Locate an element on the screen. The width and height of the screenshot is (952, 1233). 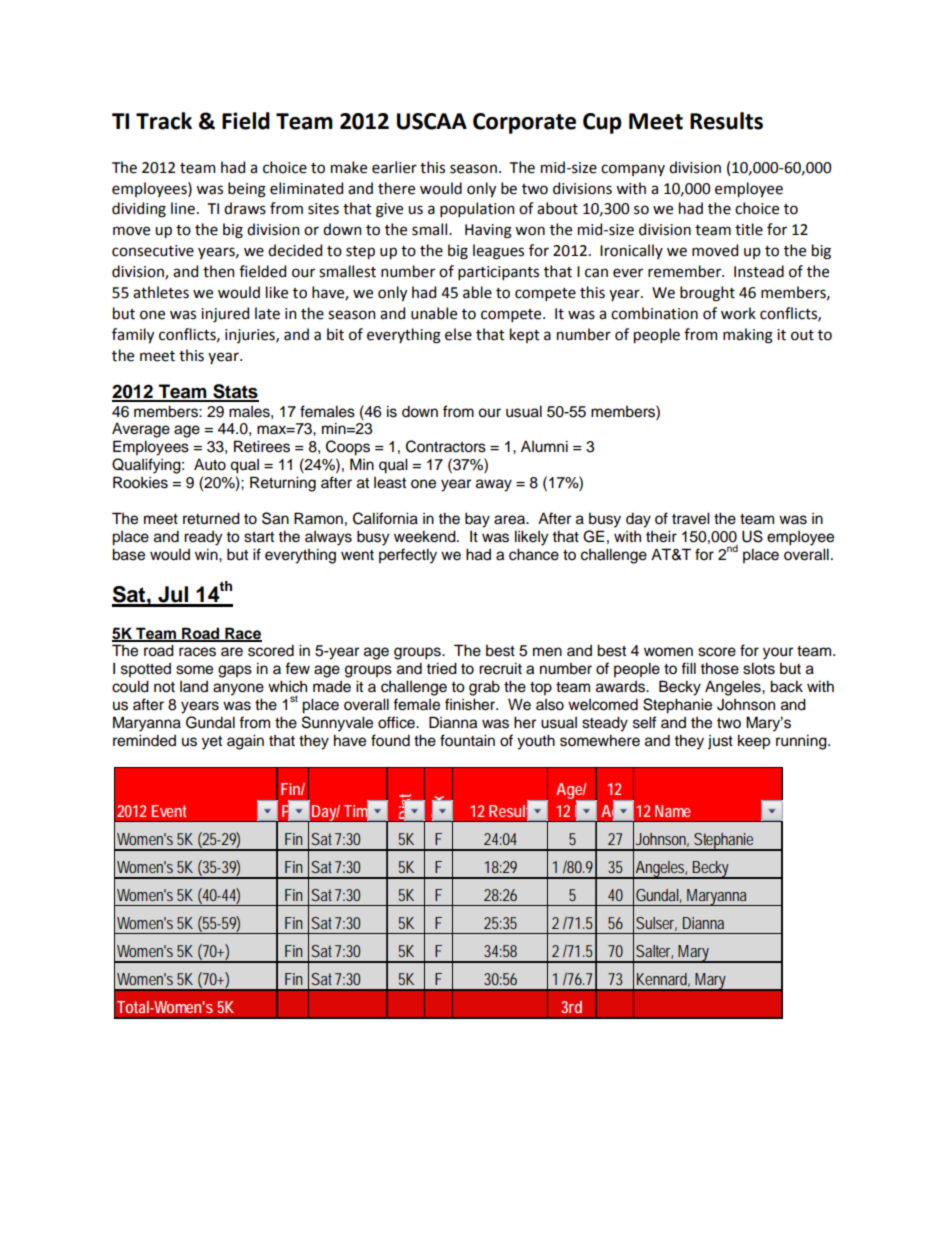
travel is located at coordinates (691, 518).
